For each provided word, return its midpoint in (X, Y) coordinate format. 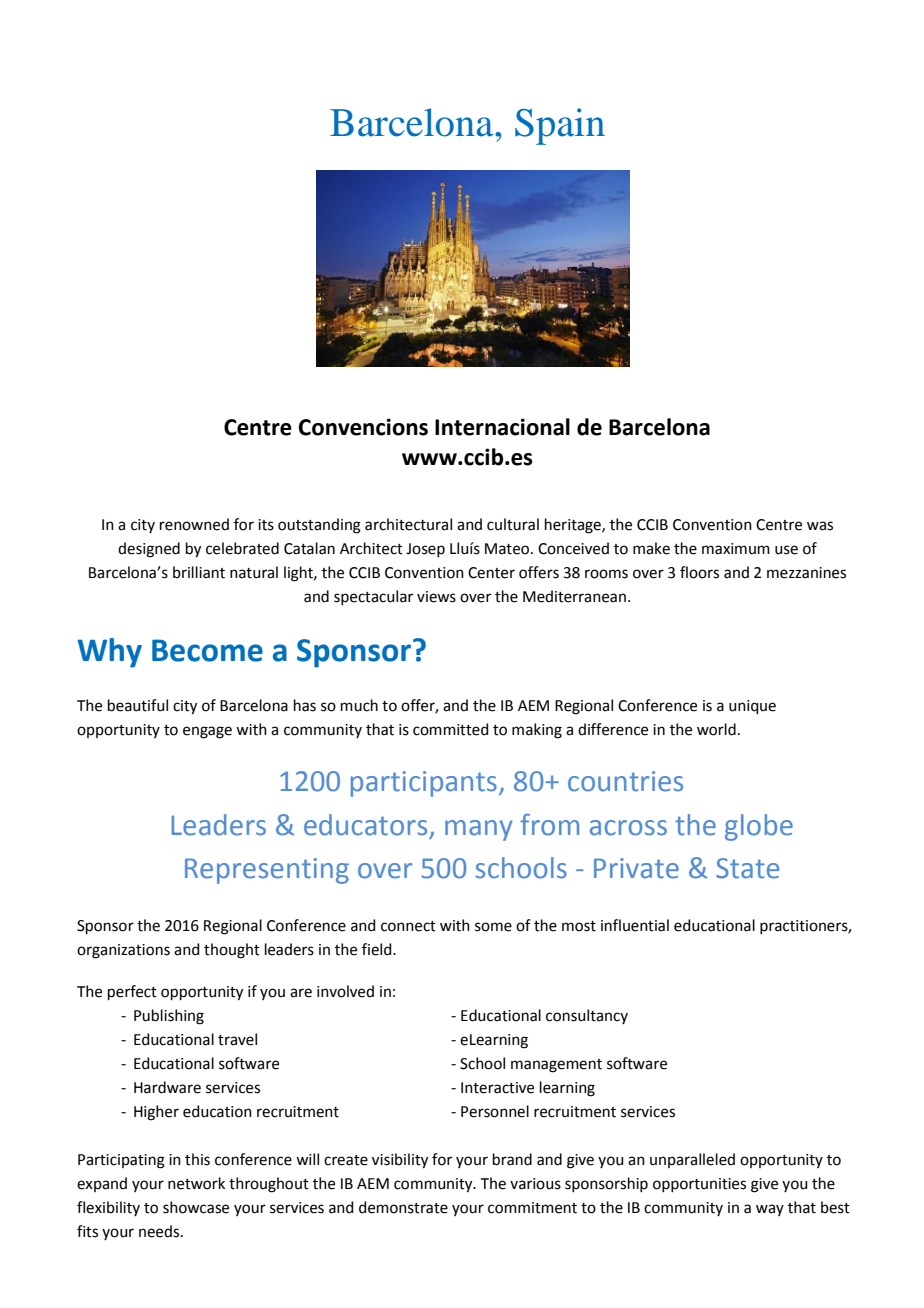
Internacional (502, 427)
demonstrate (403, 1207)
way (770, 1210)
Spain (560, 126)
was (820, 526)
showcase (196, 1207)
